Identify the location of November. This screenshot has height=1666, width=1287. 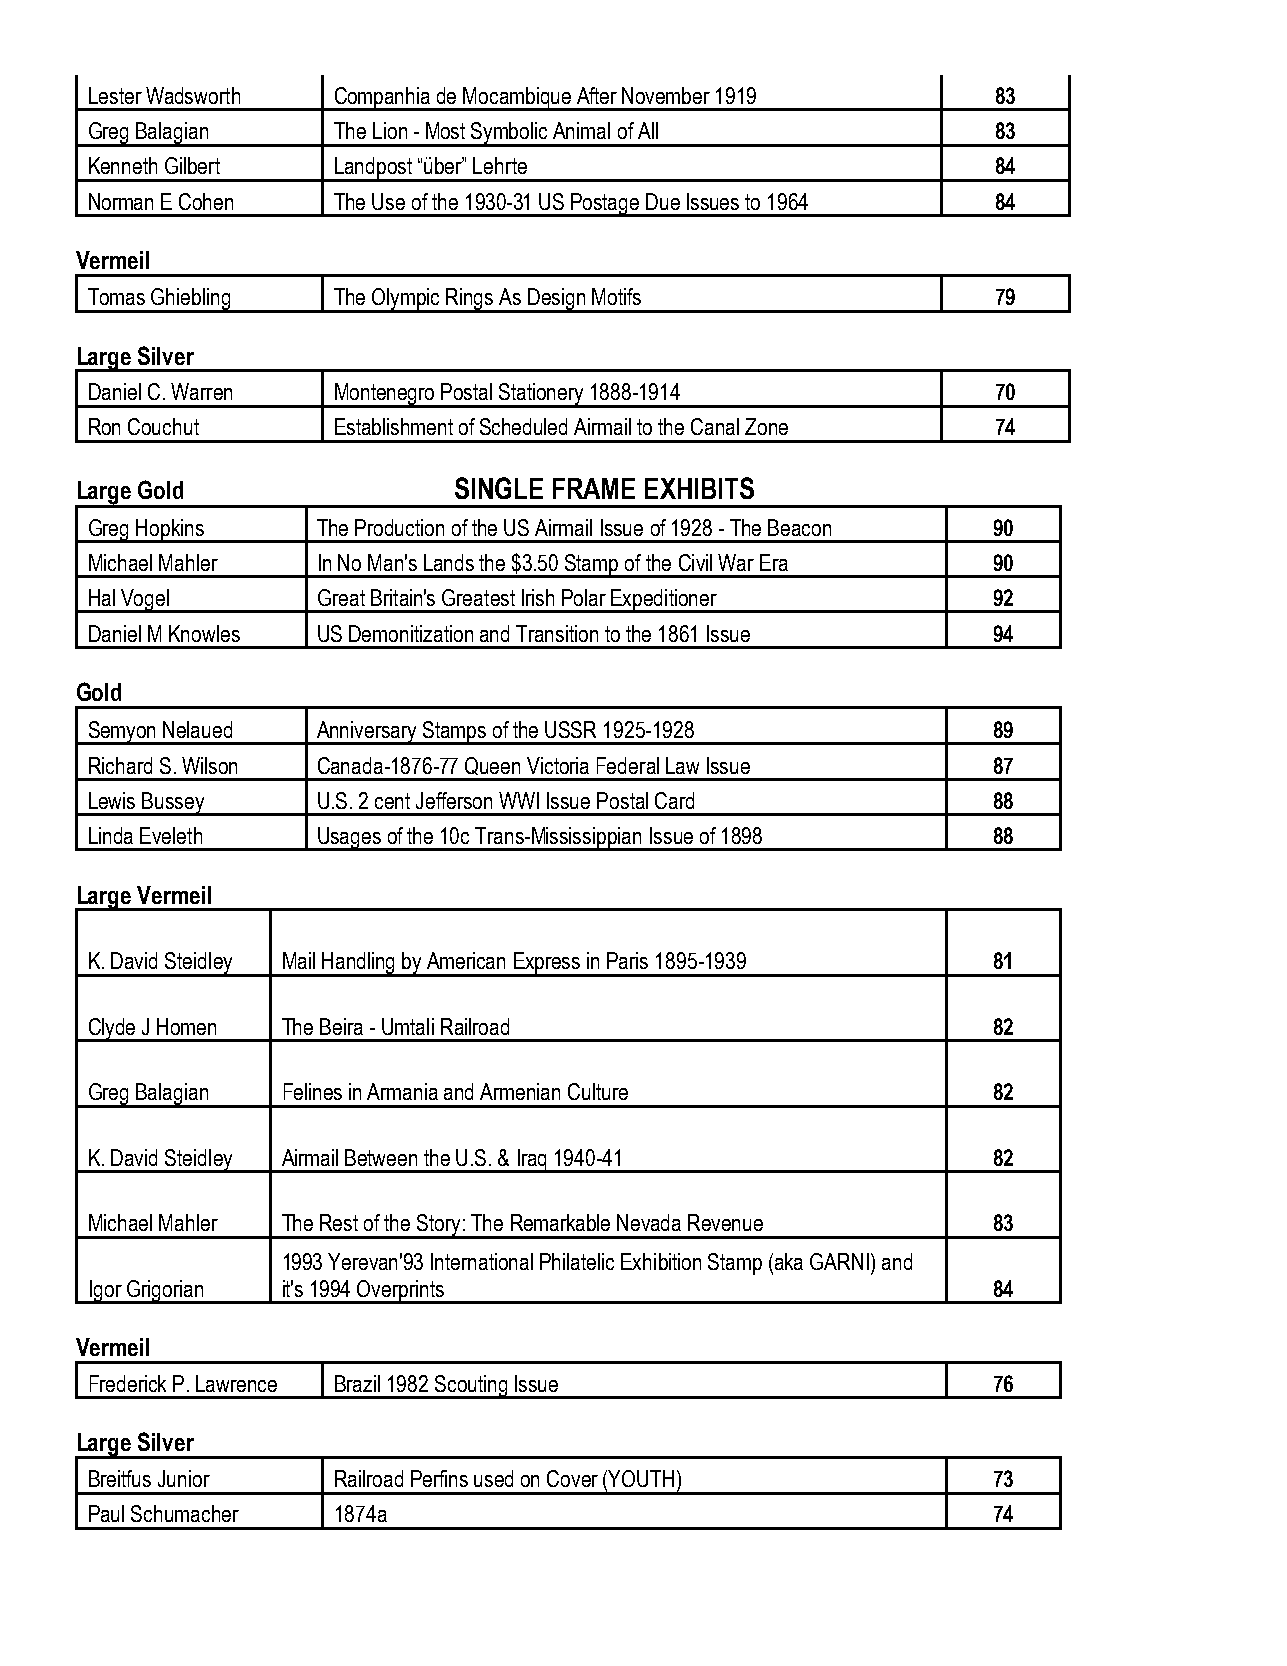
(666, 95).
